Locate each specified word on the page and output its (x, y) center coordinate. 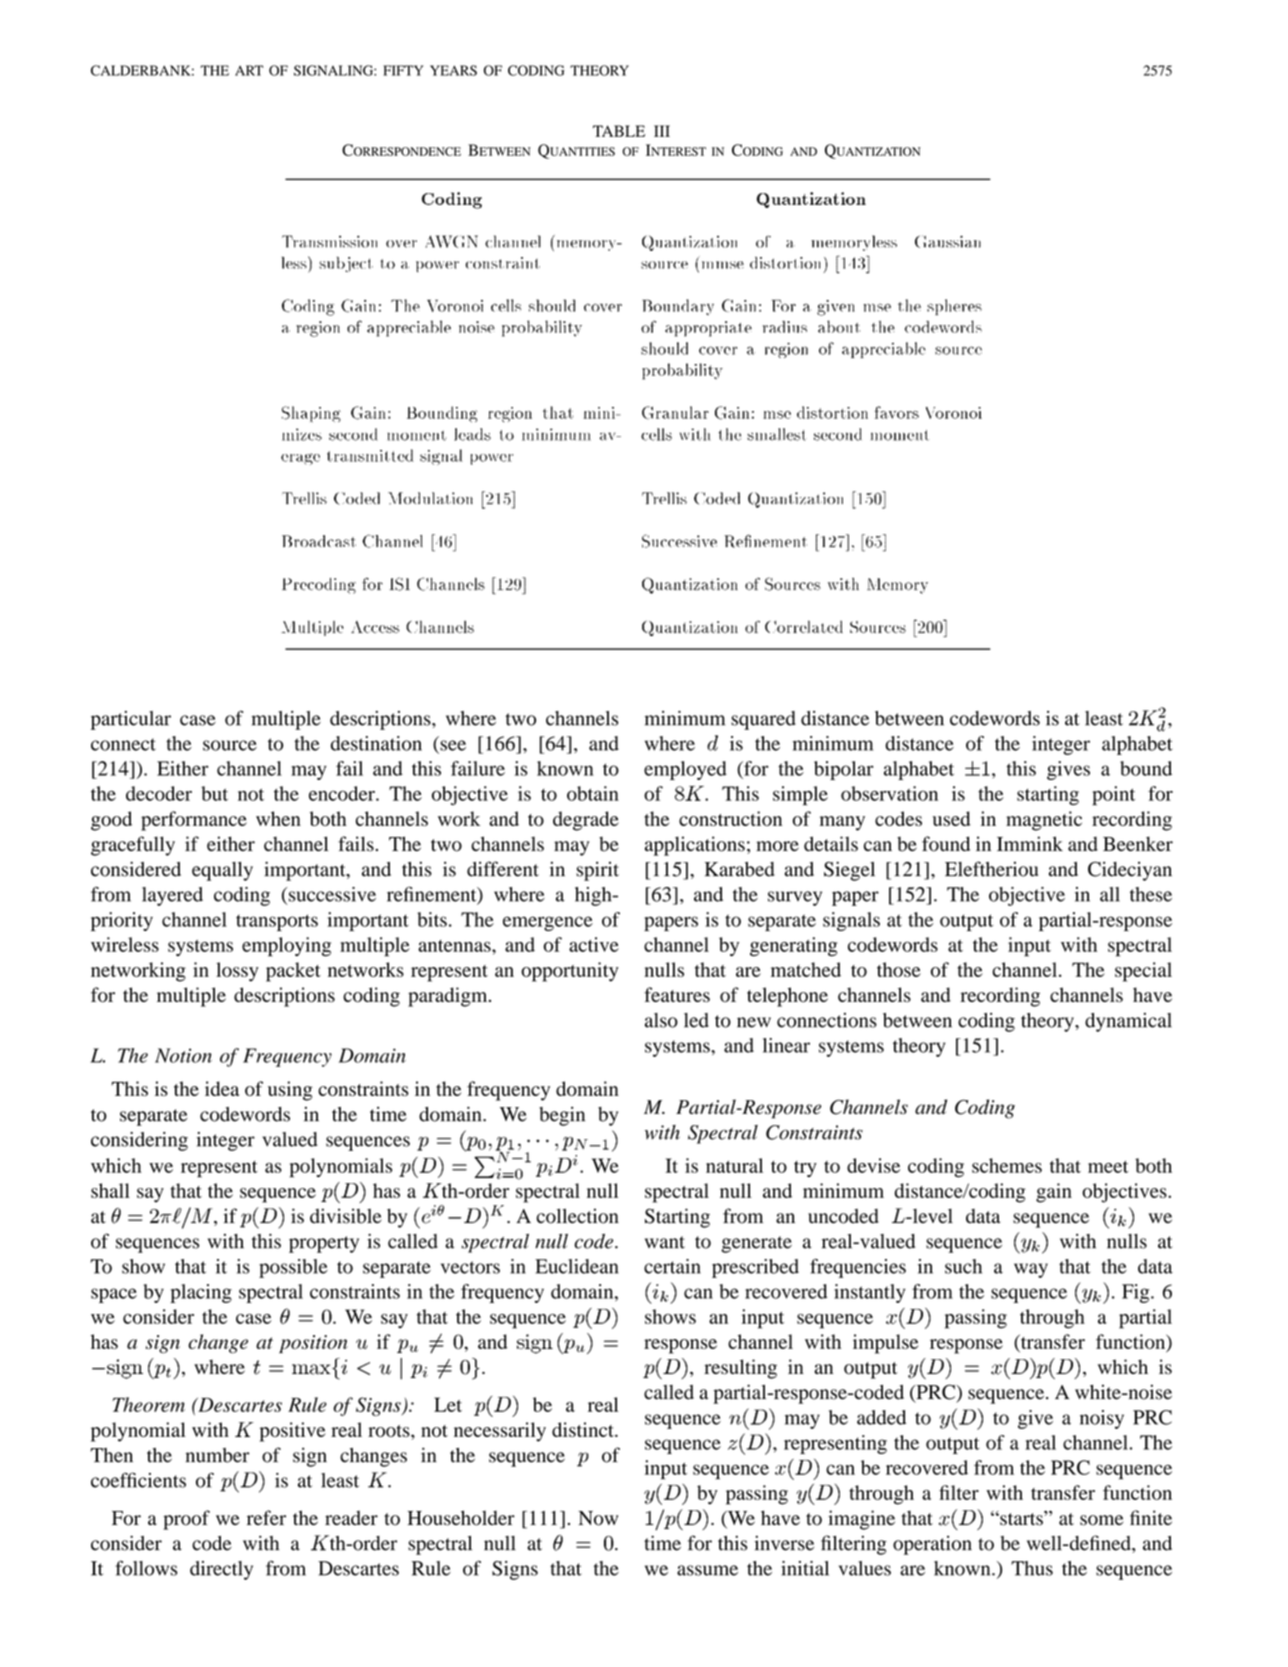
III (662, 131)
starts (1021, 1518)
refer (266, 1517)
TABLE (619, 131)
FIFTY (403, 70)
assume (707, 1570)
